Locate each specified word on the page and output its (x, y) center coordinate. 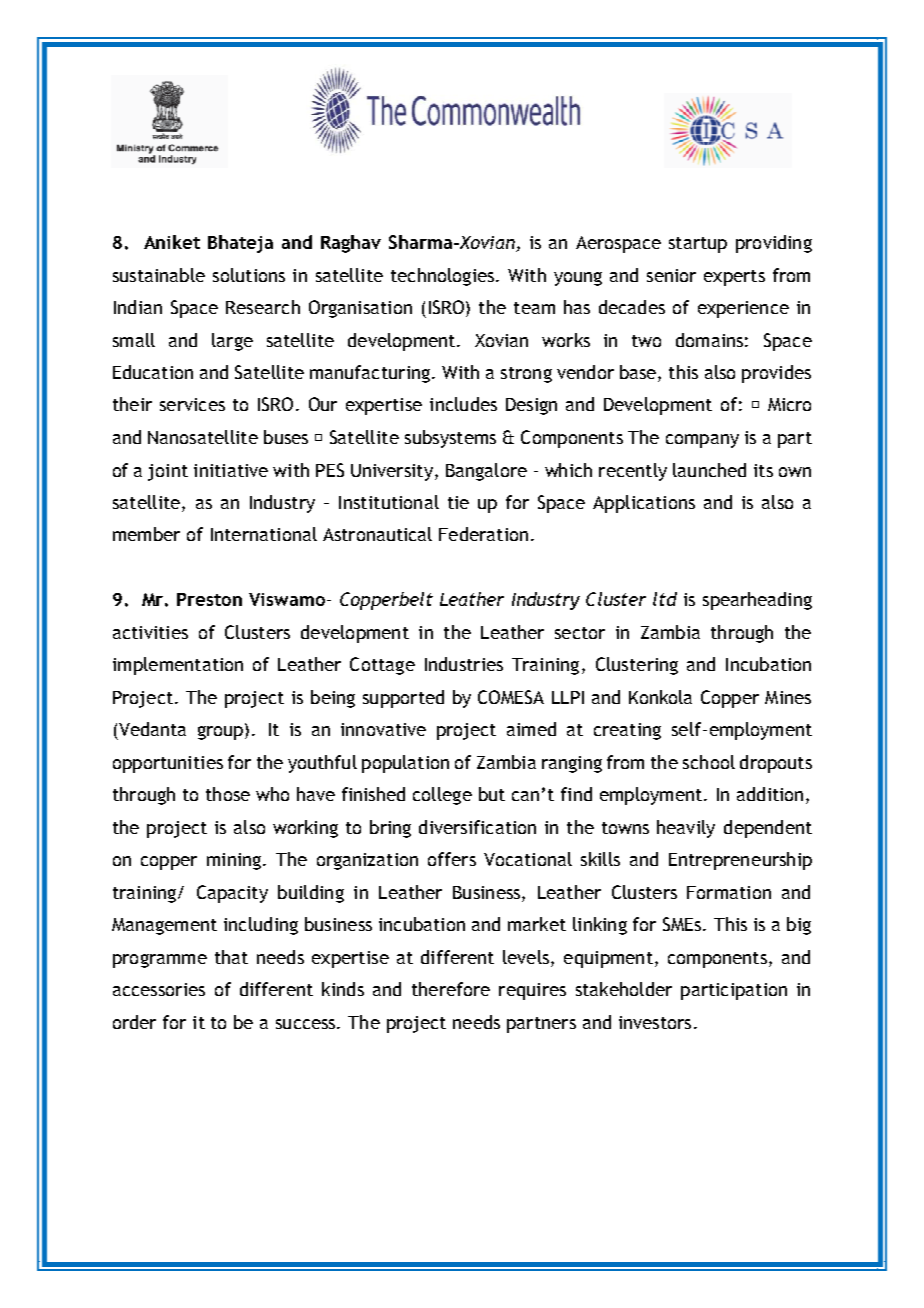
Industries (464, 664)
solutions (249, 275)
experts (734, 278)
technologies (444, 277)
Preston (209, 599)
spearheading (757, 601)
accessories (159, 989)
